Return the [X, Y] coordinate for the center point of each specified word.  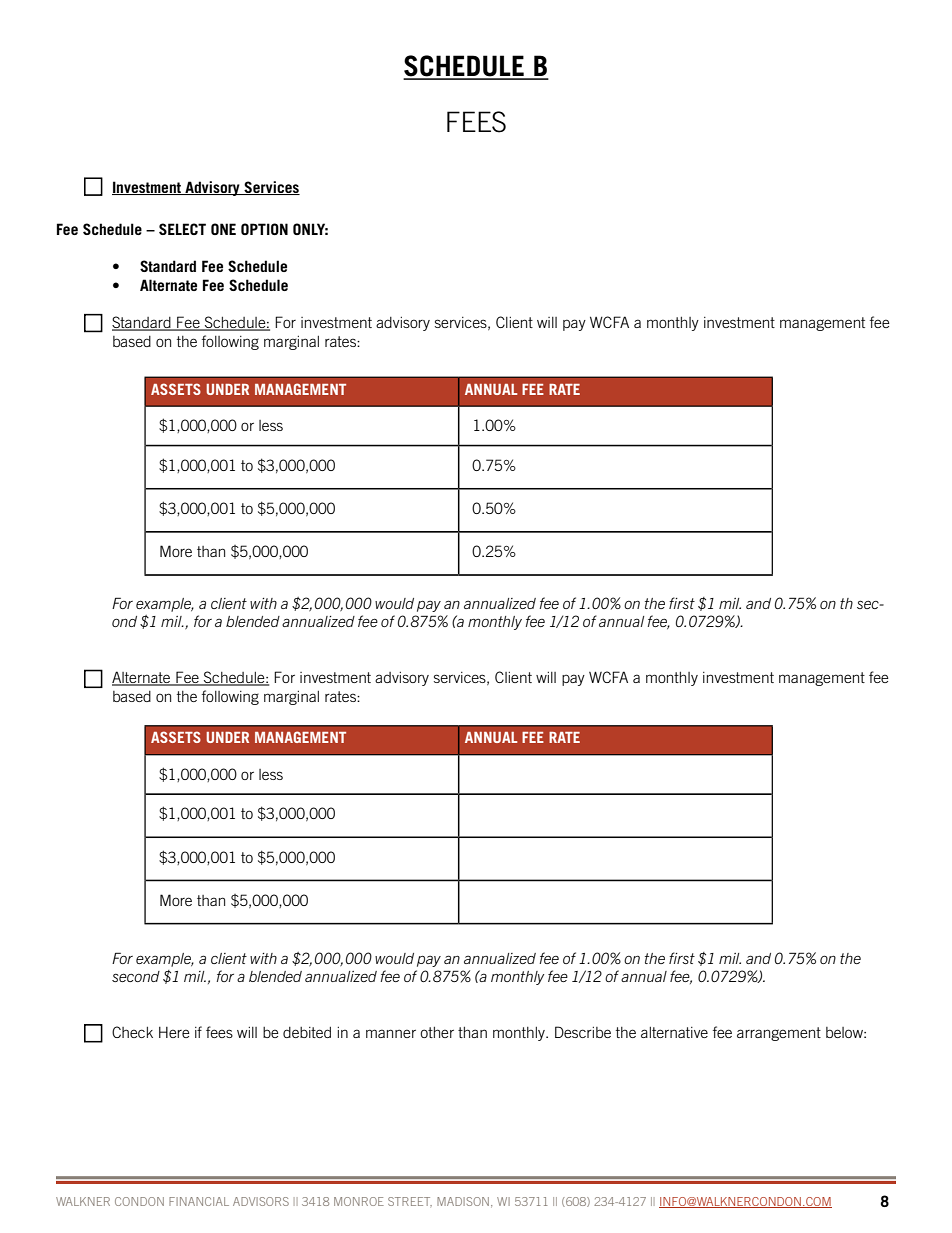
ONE [223, 229]
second [136, 976]
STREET [410, 1201]
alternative [674, 1032]
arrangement [779, 1034]
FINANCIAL [199, 1201]
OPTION [264, 229]
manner [391, 1033]
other [437, 1032]
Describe [583, 1032]
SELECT [182, 229]
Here [174, 1032]
